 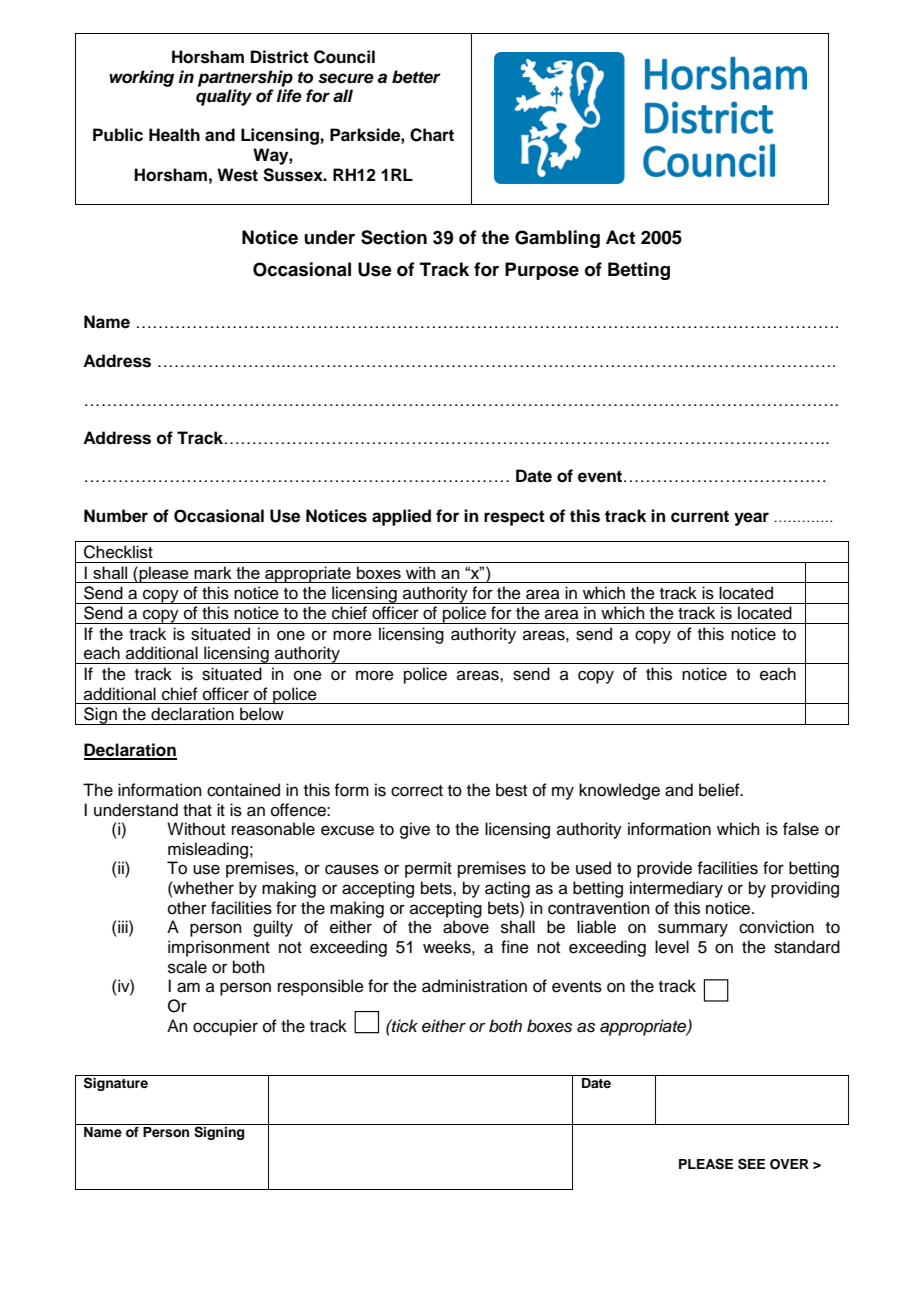 I want to click on better, so click(x=416, y=77).
